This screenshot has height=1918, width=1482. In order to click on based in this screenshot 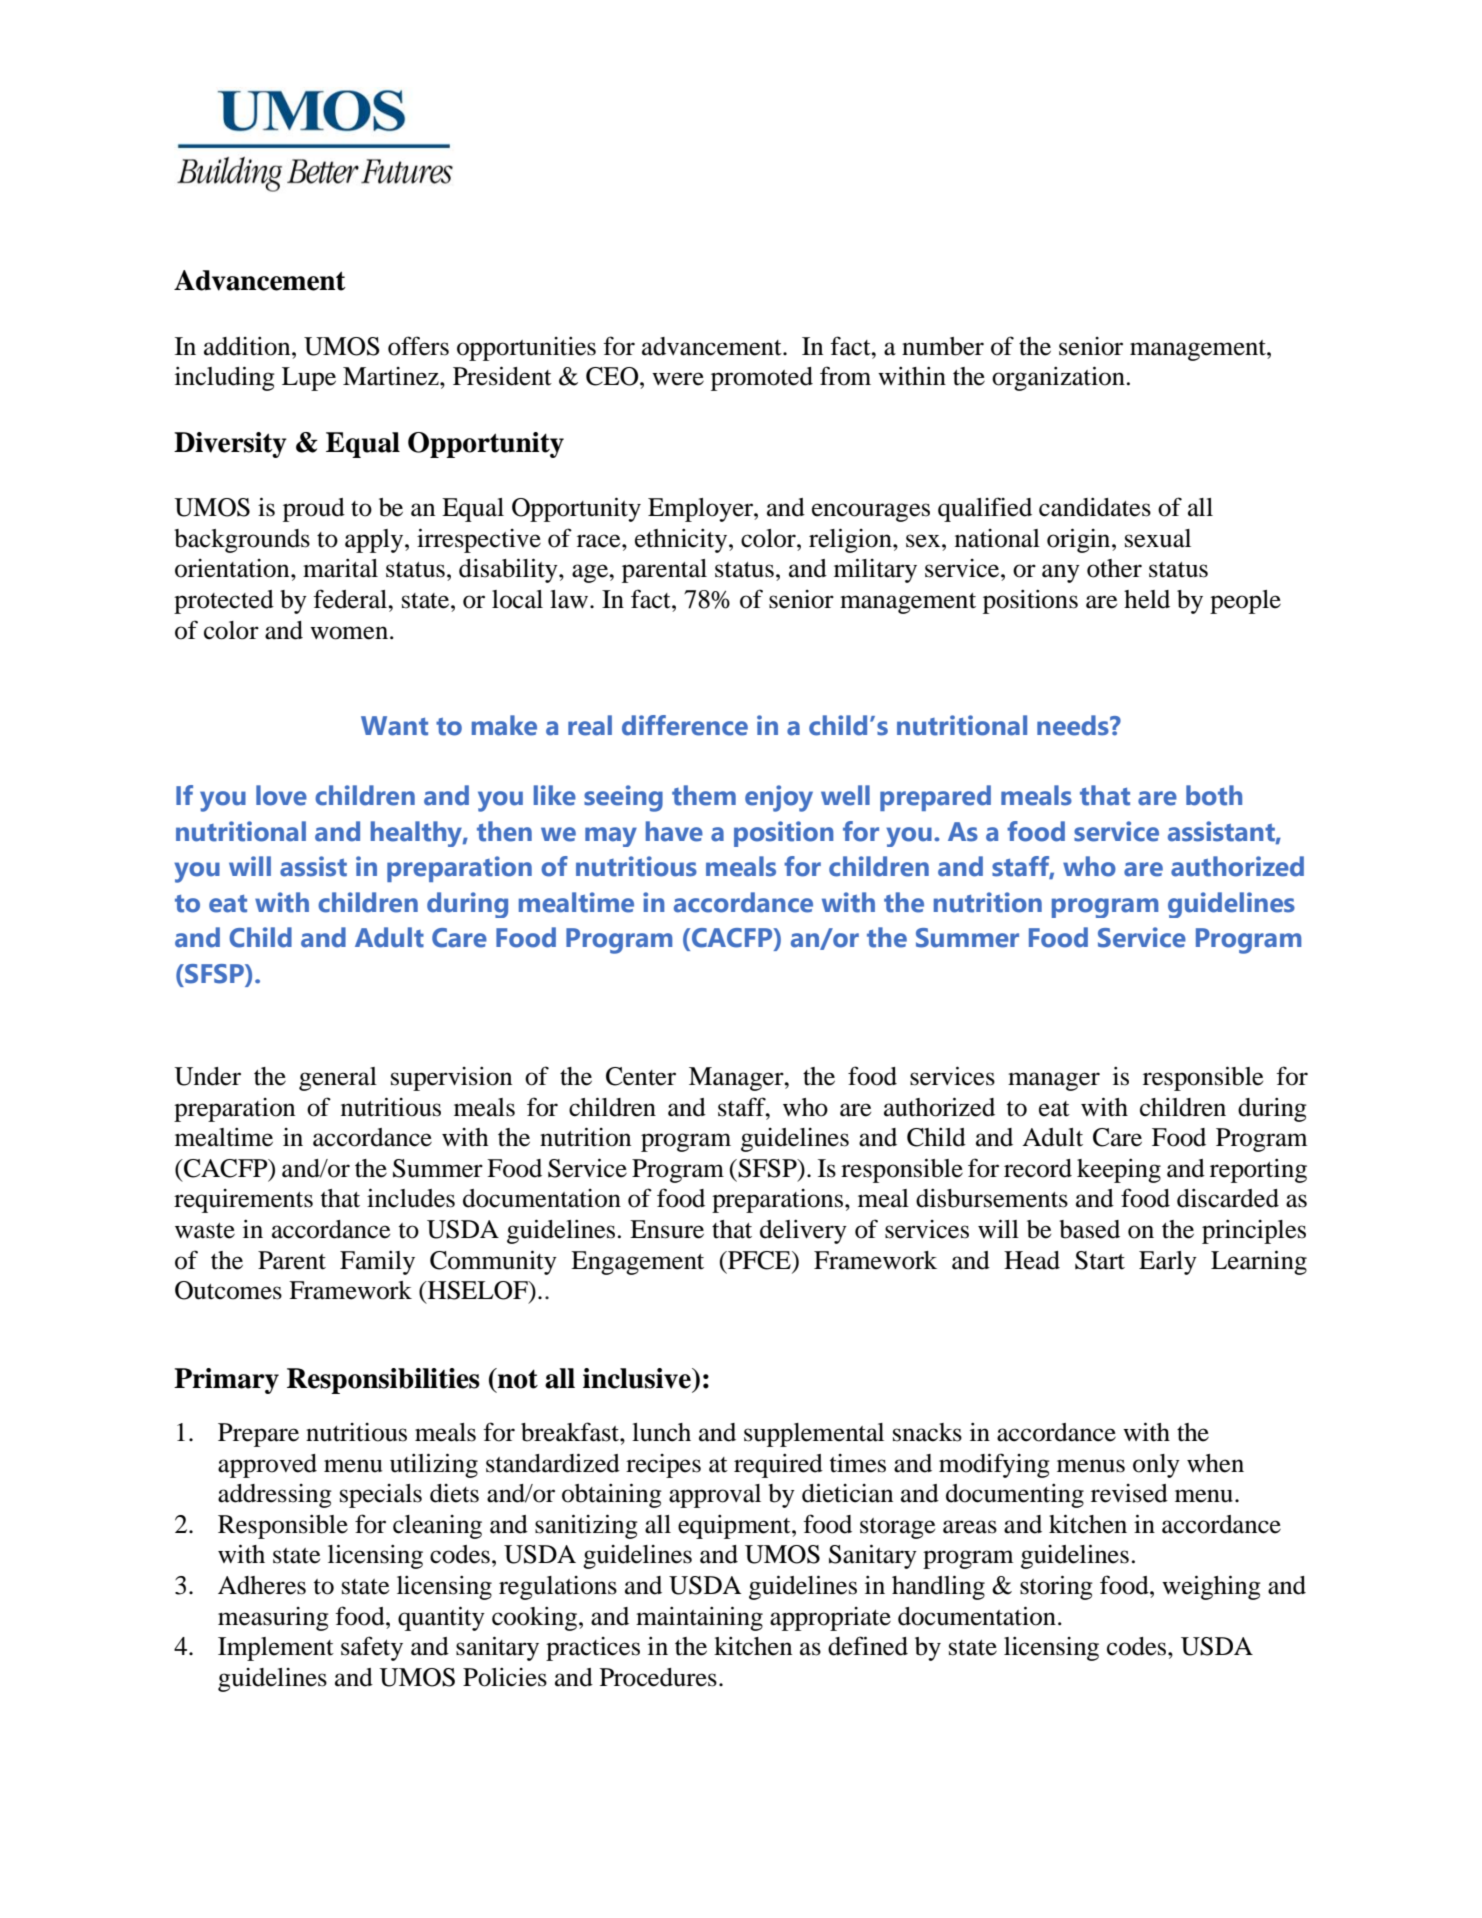, I will do `click(1089, 1229)`.
